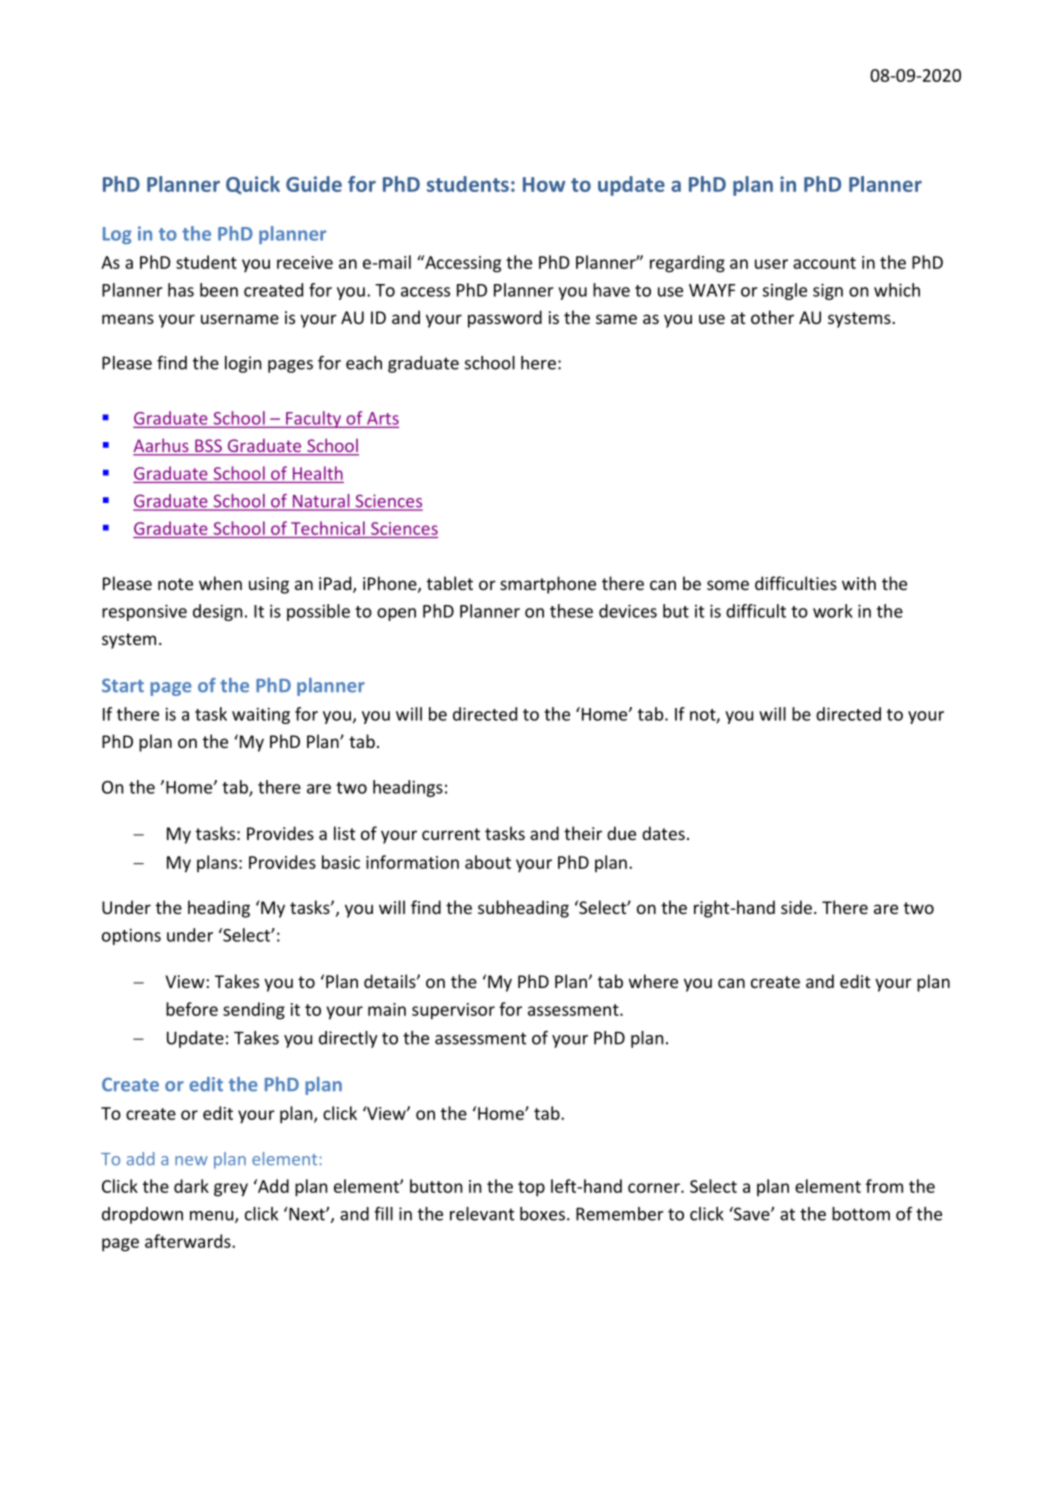 The height and width of the image is (1503, 1063). Describe the element at coordinates (213, 1217) in the image. I see `menu` at that location.
